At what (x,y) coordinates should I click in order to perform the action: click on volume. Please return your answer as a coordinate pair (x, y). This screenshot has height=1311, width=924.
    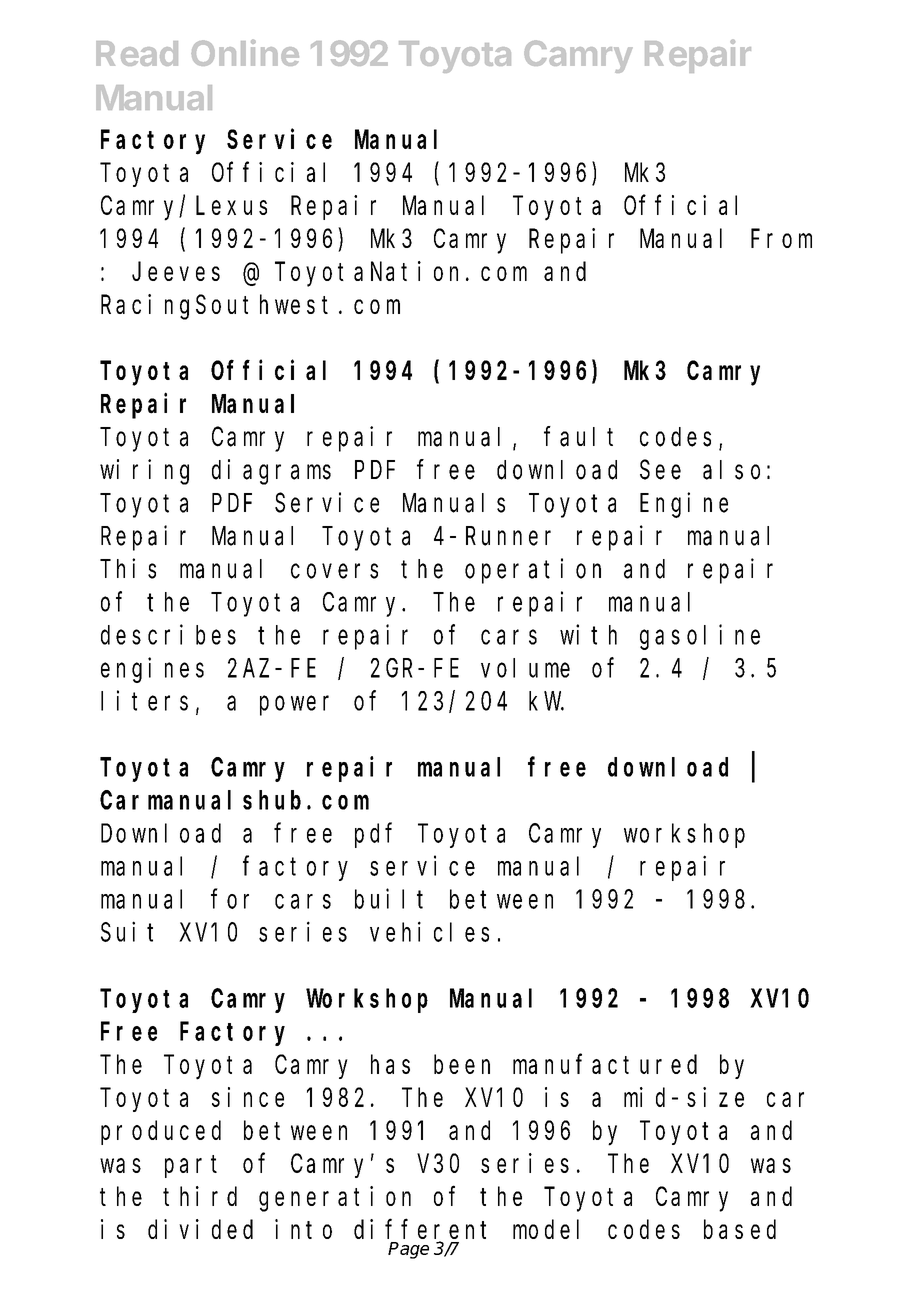
    Looking at the image, I should click on (525, 668).
